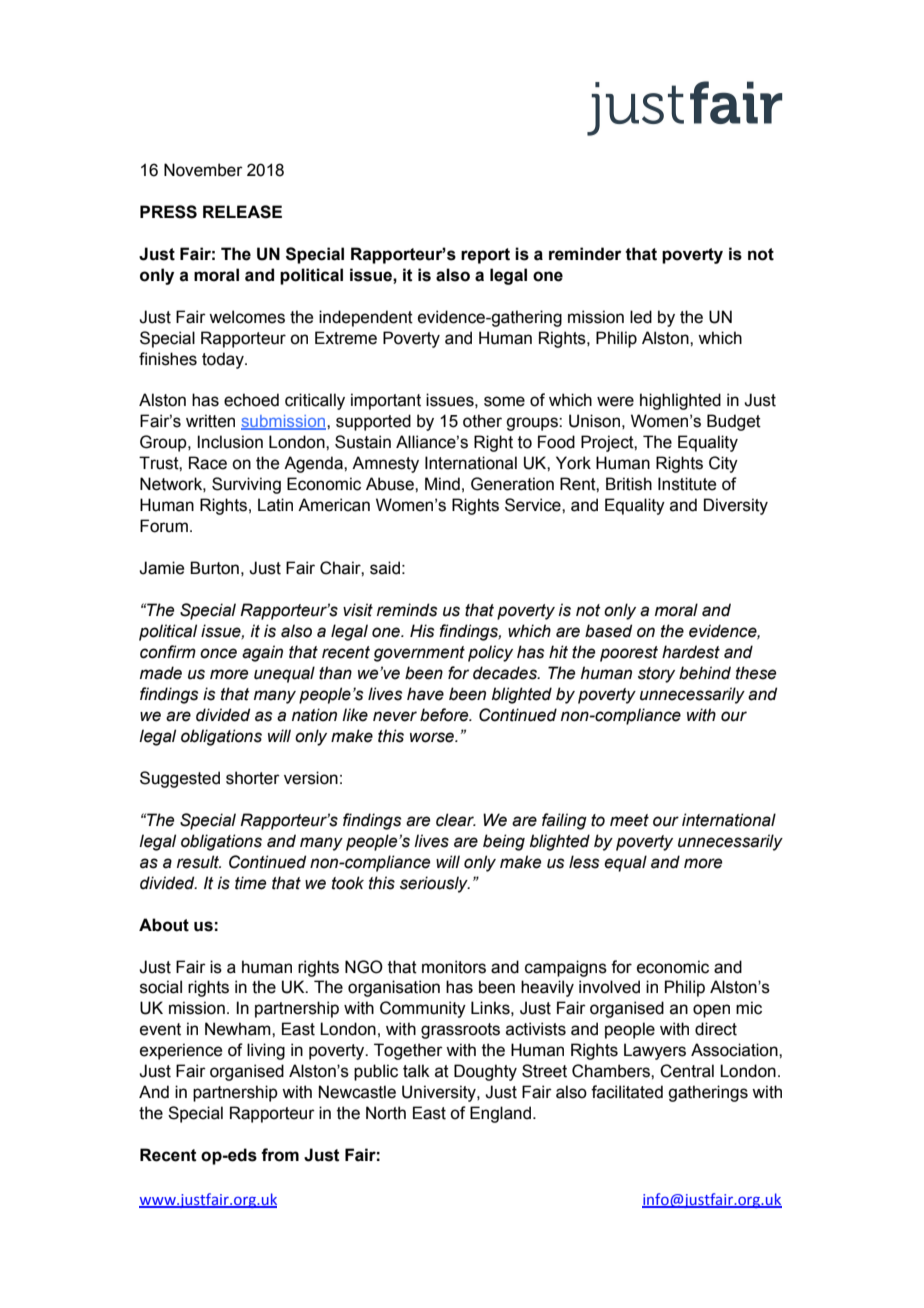 The image size is (924, 1308). What do you see at coordinates (482, 421) in the screenshot?
I see `other` at bounding box center [482, 421].
